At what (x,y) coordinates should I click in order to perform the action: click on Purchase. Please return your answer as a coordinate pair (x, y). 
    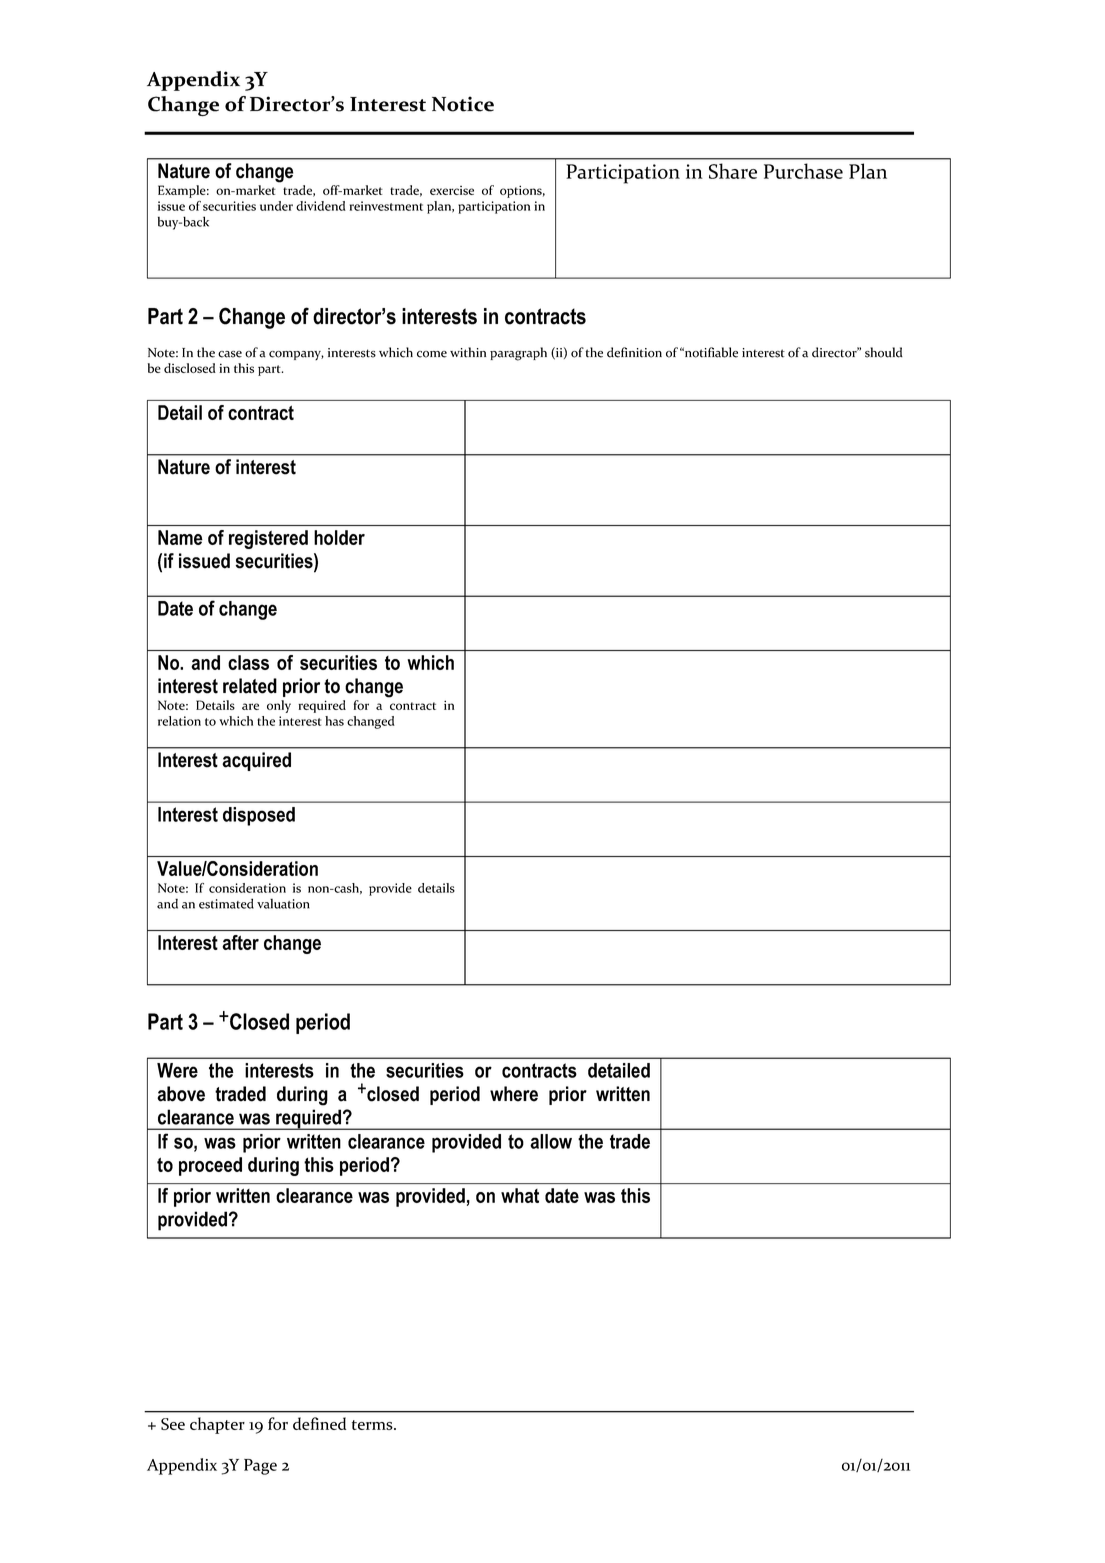
    Looking at the image, I should click on (803, 171).
